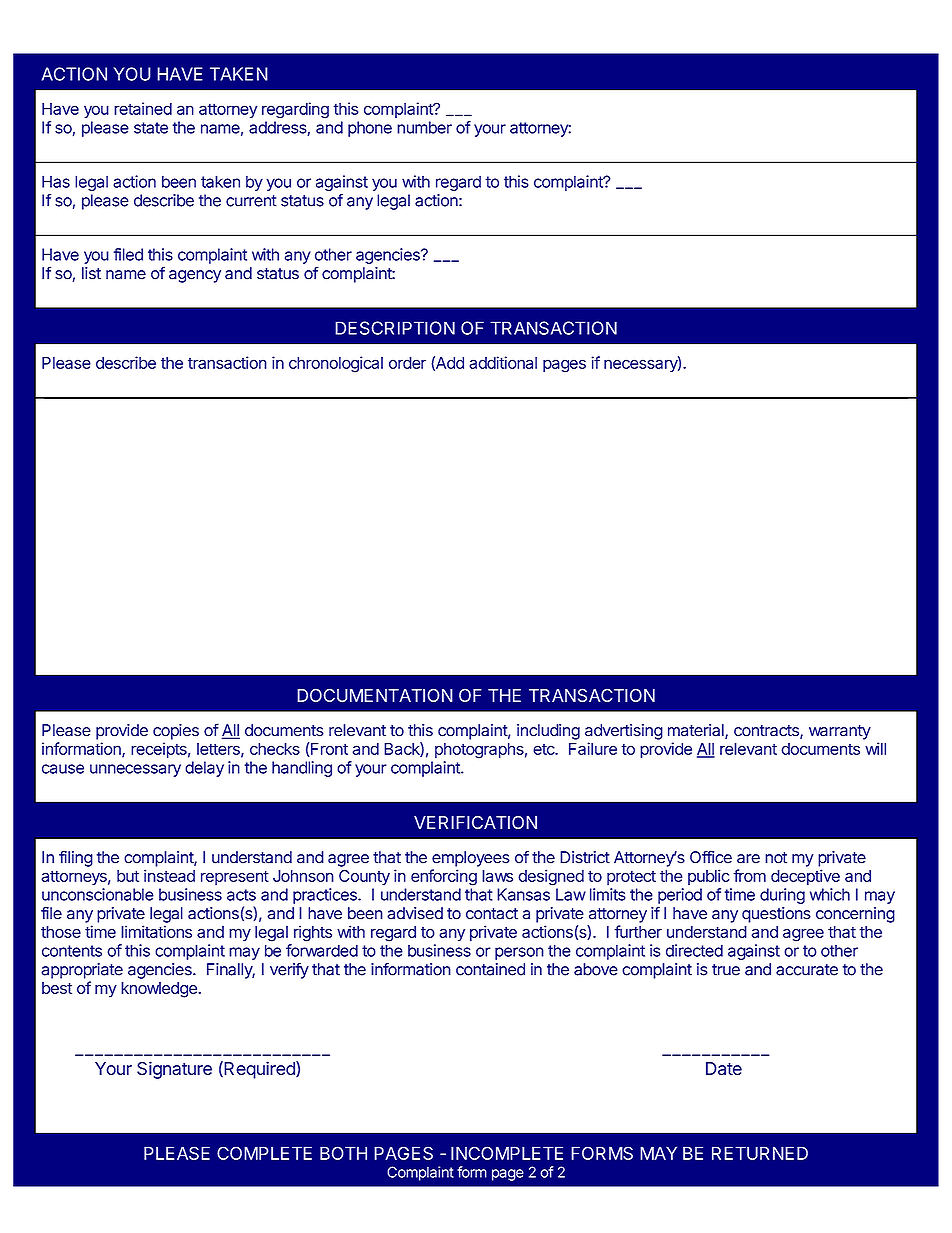 This document has height=1233, width=952. I want to click on VERIFICATION, so click(475, 822).
